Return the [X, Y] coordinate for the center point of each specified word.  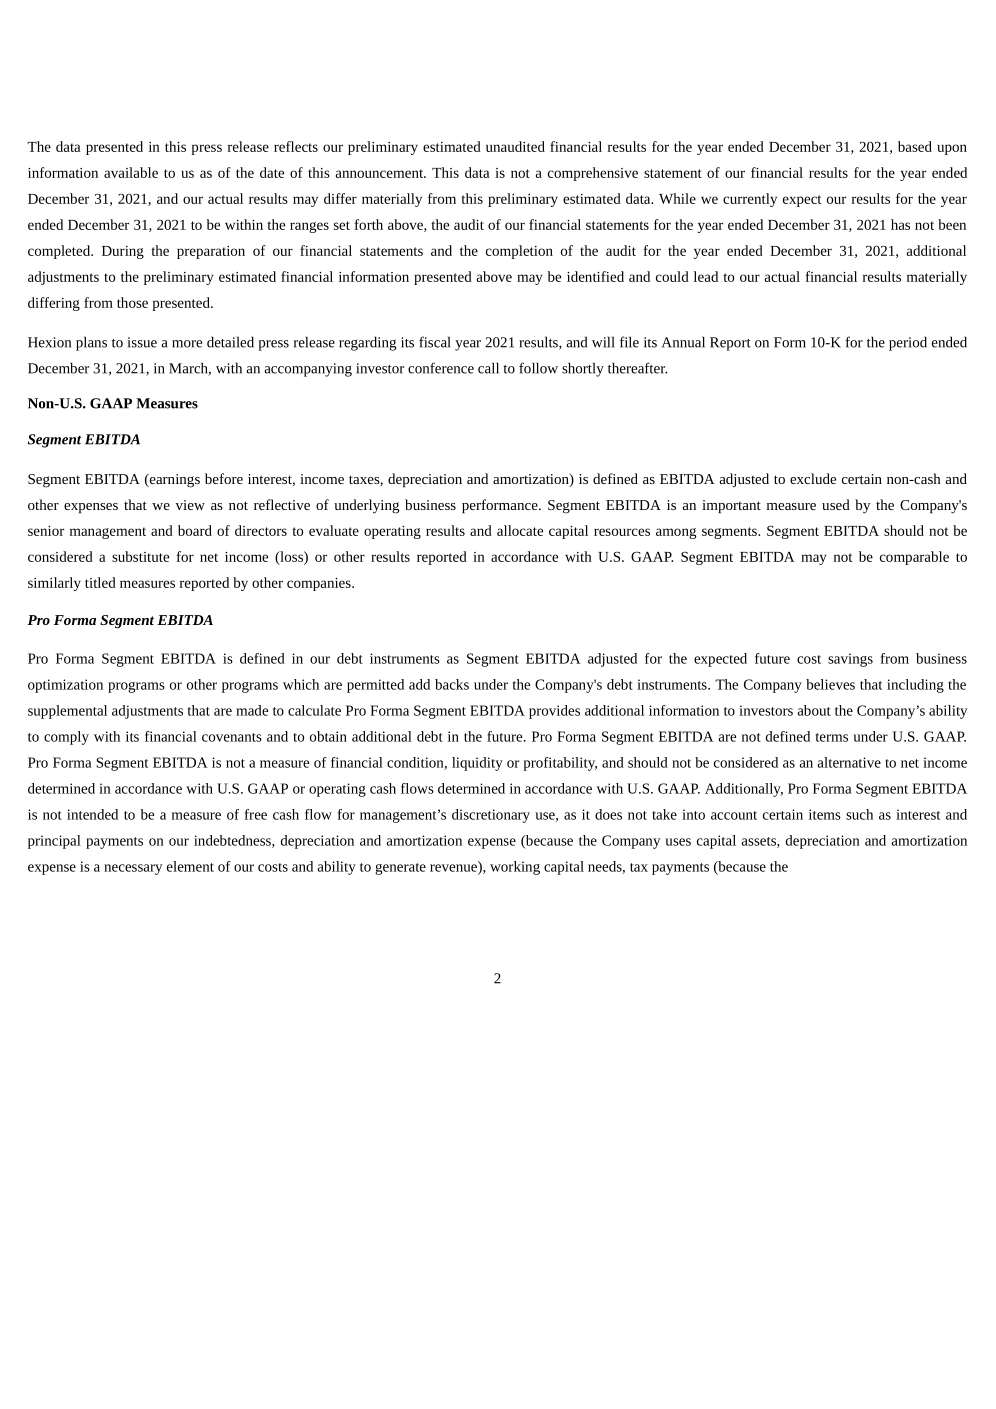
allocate [520, 530]
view [190, 505]
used [836, 504]
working [515, 868]
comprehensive [593, 174]
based [915, 146]
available [131, 172]
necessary [133, 869]
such [859, 814]
